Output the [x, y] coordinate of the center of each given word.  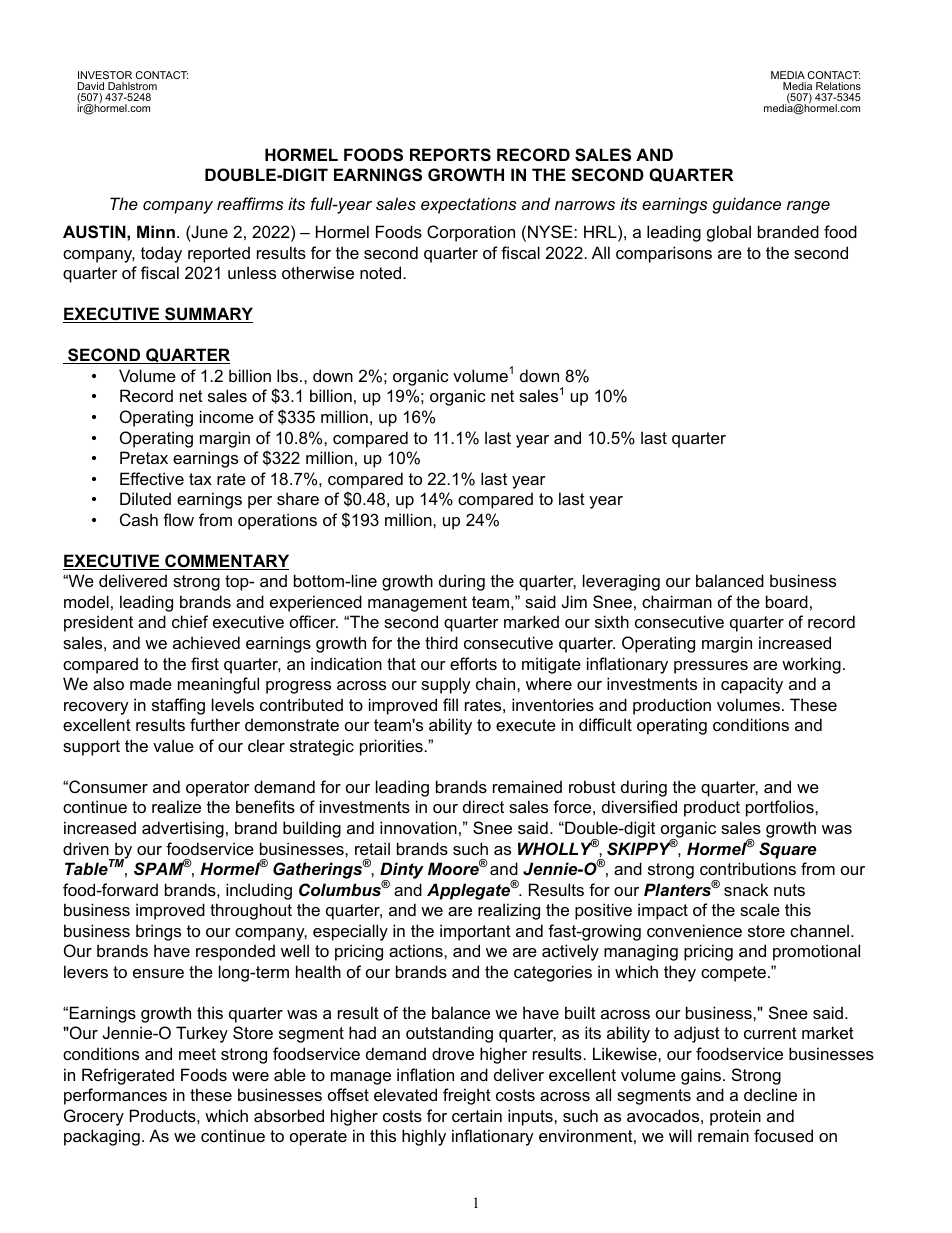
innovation [418, 827]
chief [190, 621]
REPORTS [450, 155]
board [787, 601]
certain [477, 1115]
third [441, 642]
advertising [183, 829]
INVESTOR [105, 75]
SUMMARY [208, 315]
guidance [746, 205]
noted [380, 272]
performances [115, 1096]
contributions [748, 868]
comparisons [664, 254]
